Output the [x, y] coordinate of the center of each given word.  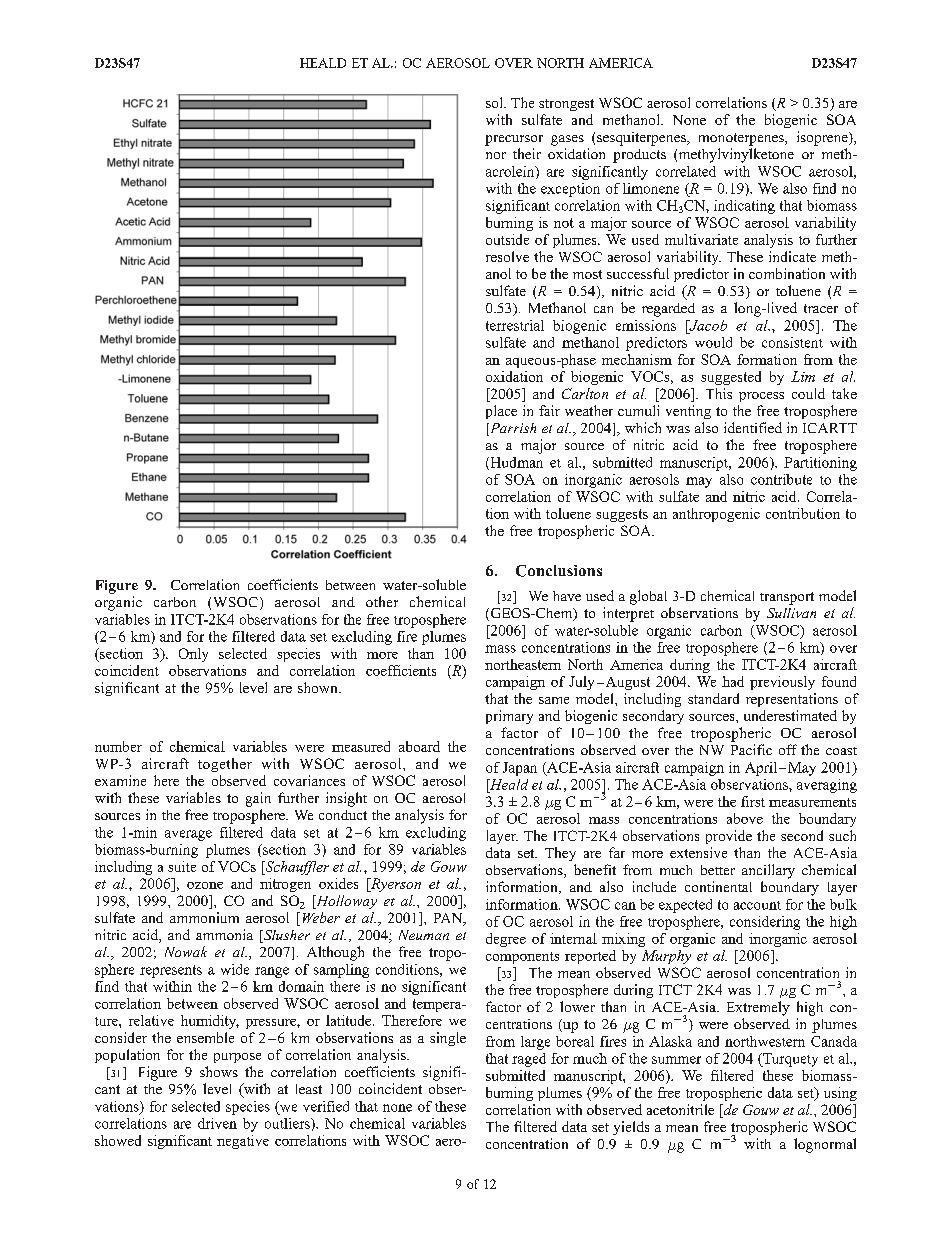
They [560, 854]
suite [182, 866]
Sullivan [791, 613]
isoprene [823, 138]
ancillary [768, 871]
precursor [514, 140]
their [527, 153]
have [567, 596]
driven [217, 1123]
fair [549, 410]
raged [529, 1060]
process [761, 397]
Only [193, 655]
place [501, 412]
